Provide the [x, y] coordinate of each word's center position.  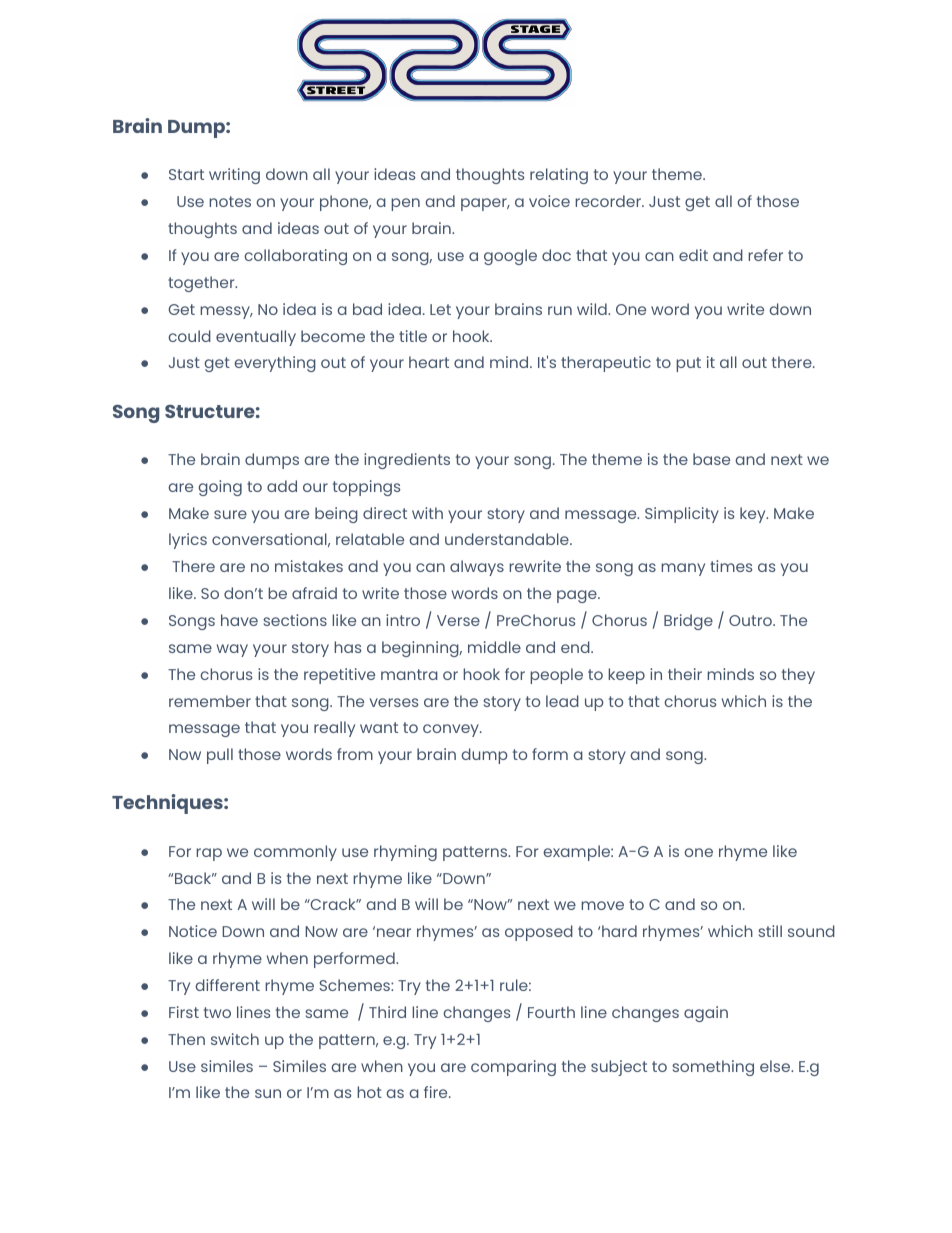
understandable [508, 539]
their [685, 674]
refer [765, 255]
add [282, 486]
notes [230, 201]
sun [268, 1093]
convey [452, 730]
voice [549, 201]
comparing [513, 1068]
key [754, 515]
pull [220, 756]
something [713, 1068]
